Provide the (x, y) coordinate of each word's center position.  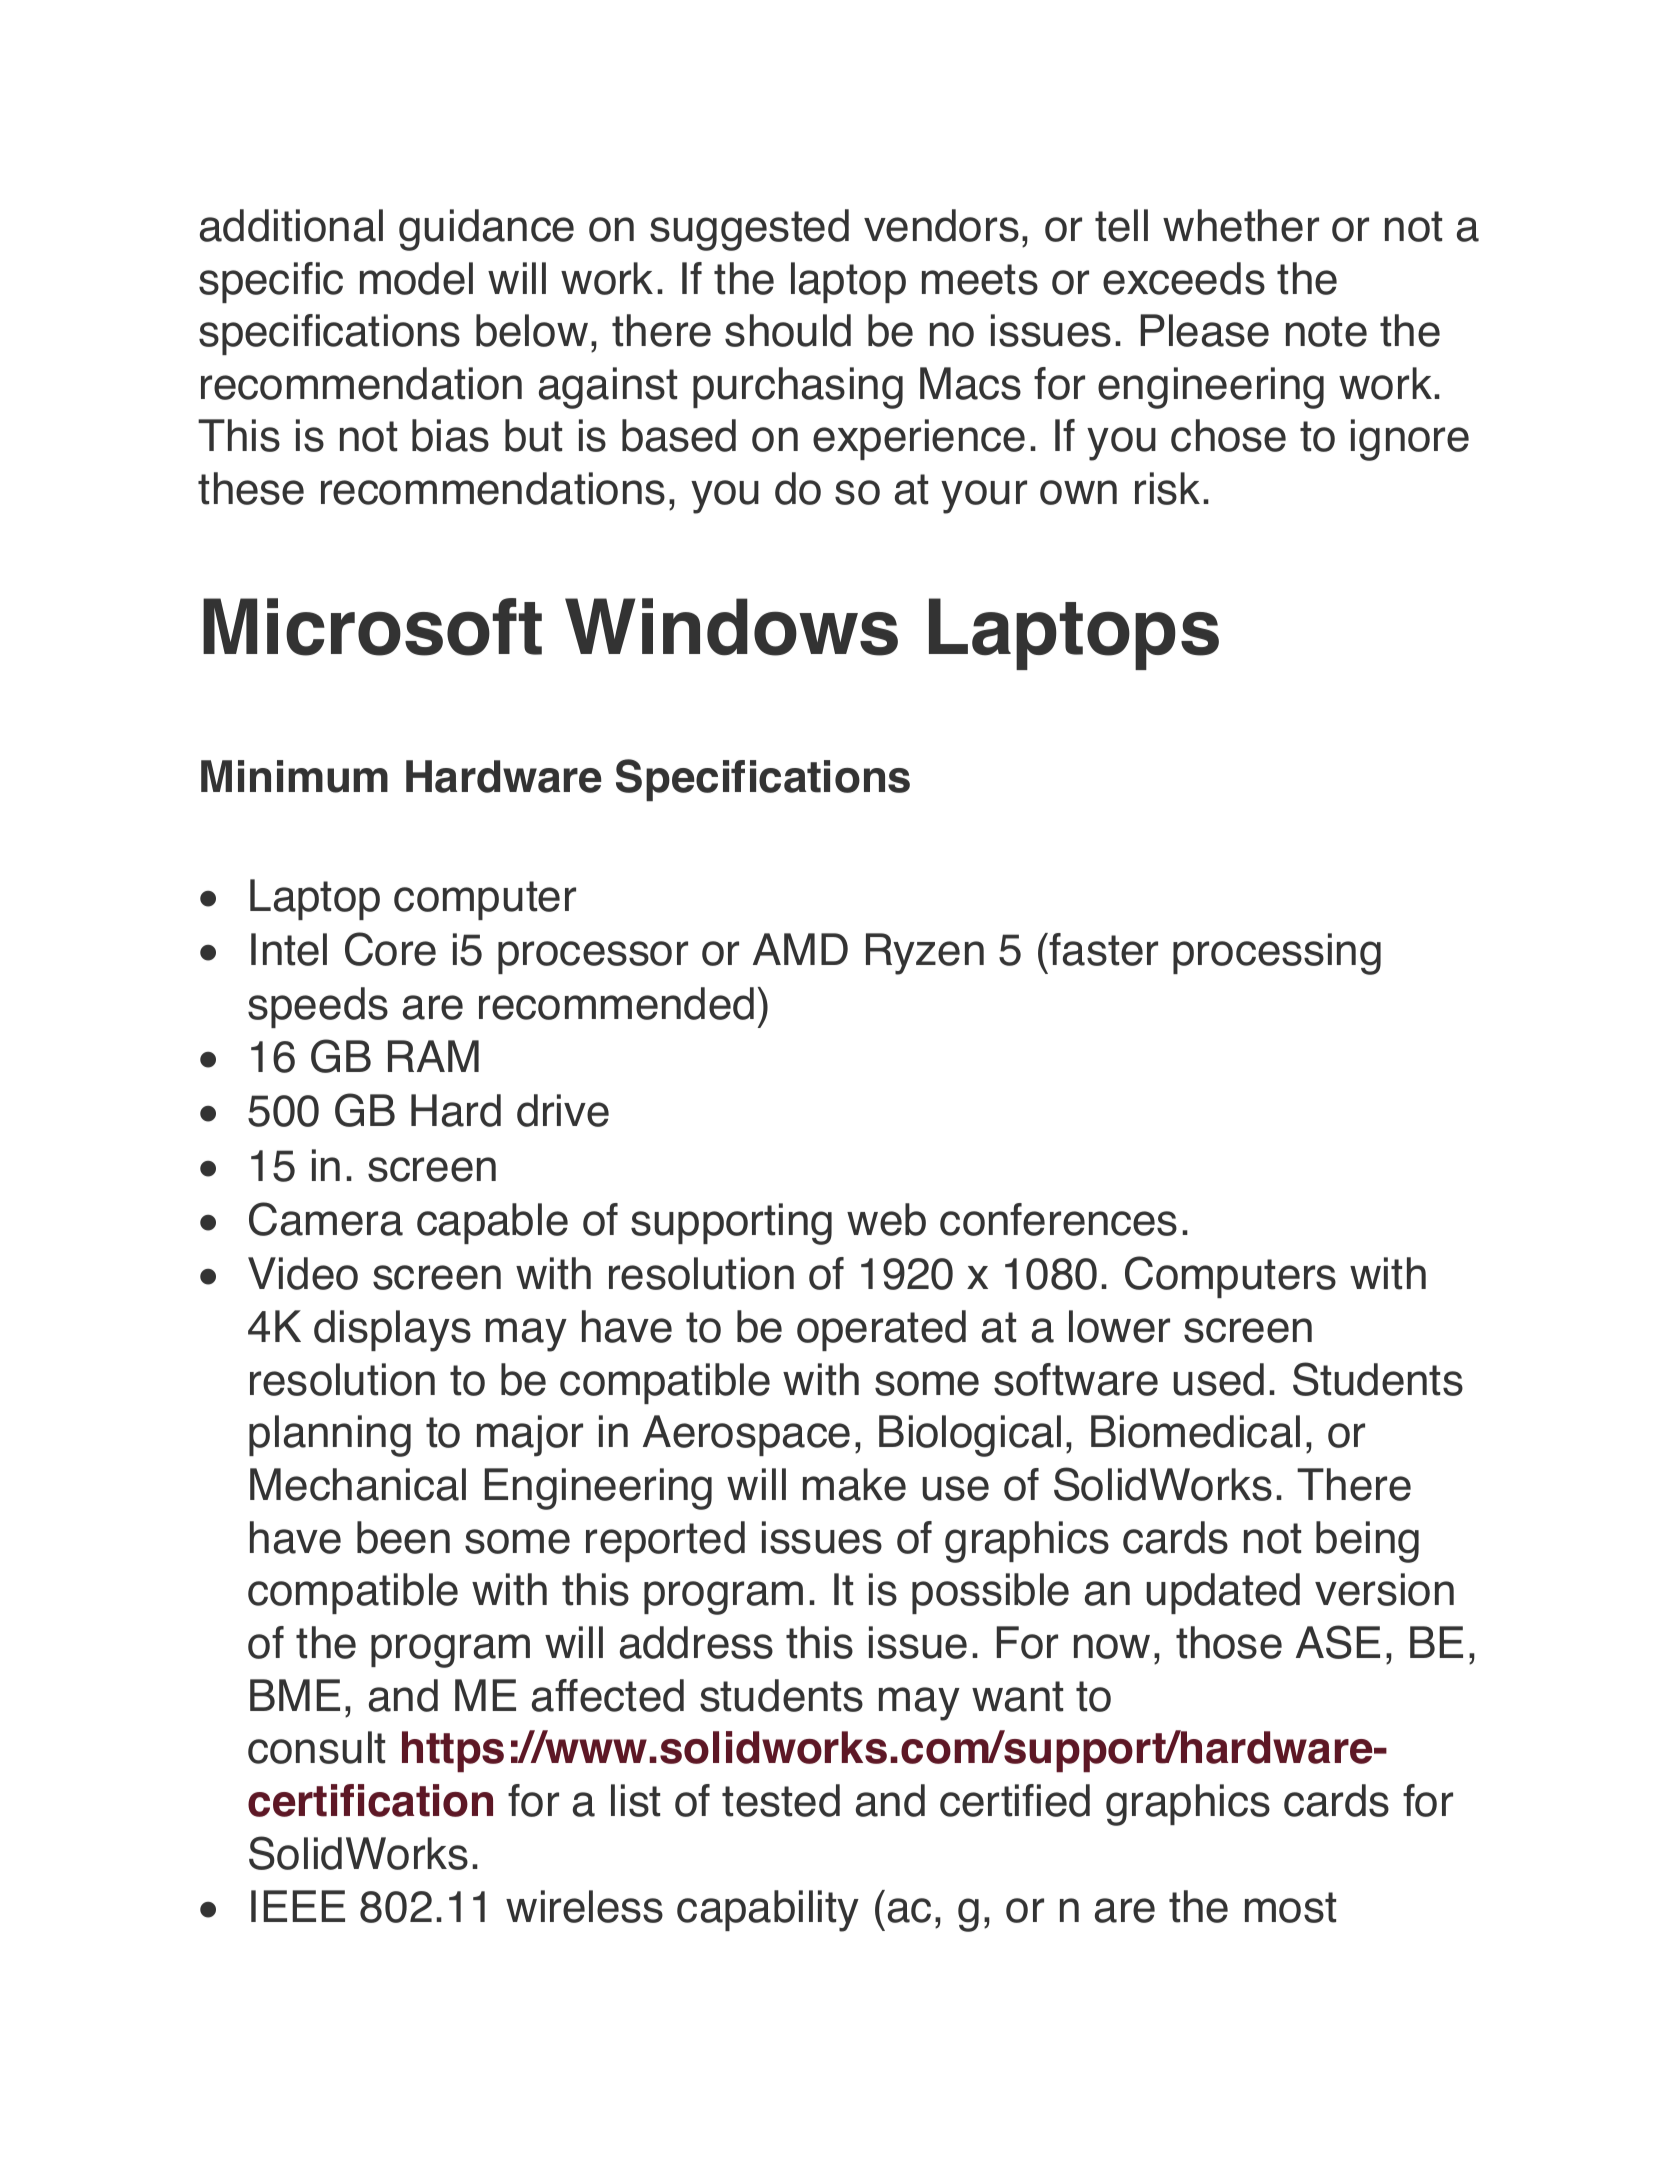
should (788, 330)
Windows (731, 627)
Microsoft (372, 627)
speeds (318, 1007)
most (1290, 1907)
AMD (800, 949)
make (854, 1484)
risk (1167, 488)
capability (768, 1911)
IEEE (298, 1906)
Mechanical (358, 1484)
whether (1241, 225)
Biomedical (1195, 1431)
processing (1277, 954)
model (416, 278)
